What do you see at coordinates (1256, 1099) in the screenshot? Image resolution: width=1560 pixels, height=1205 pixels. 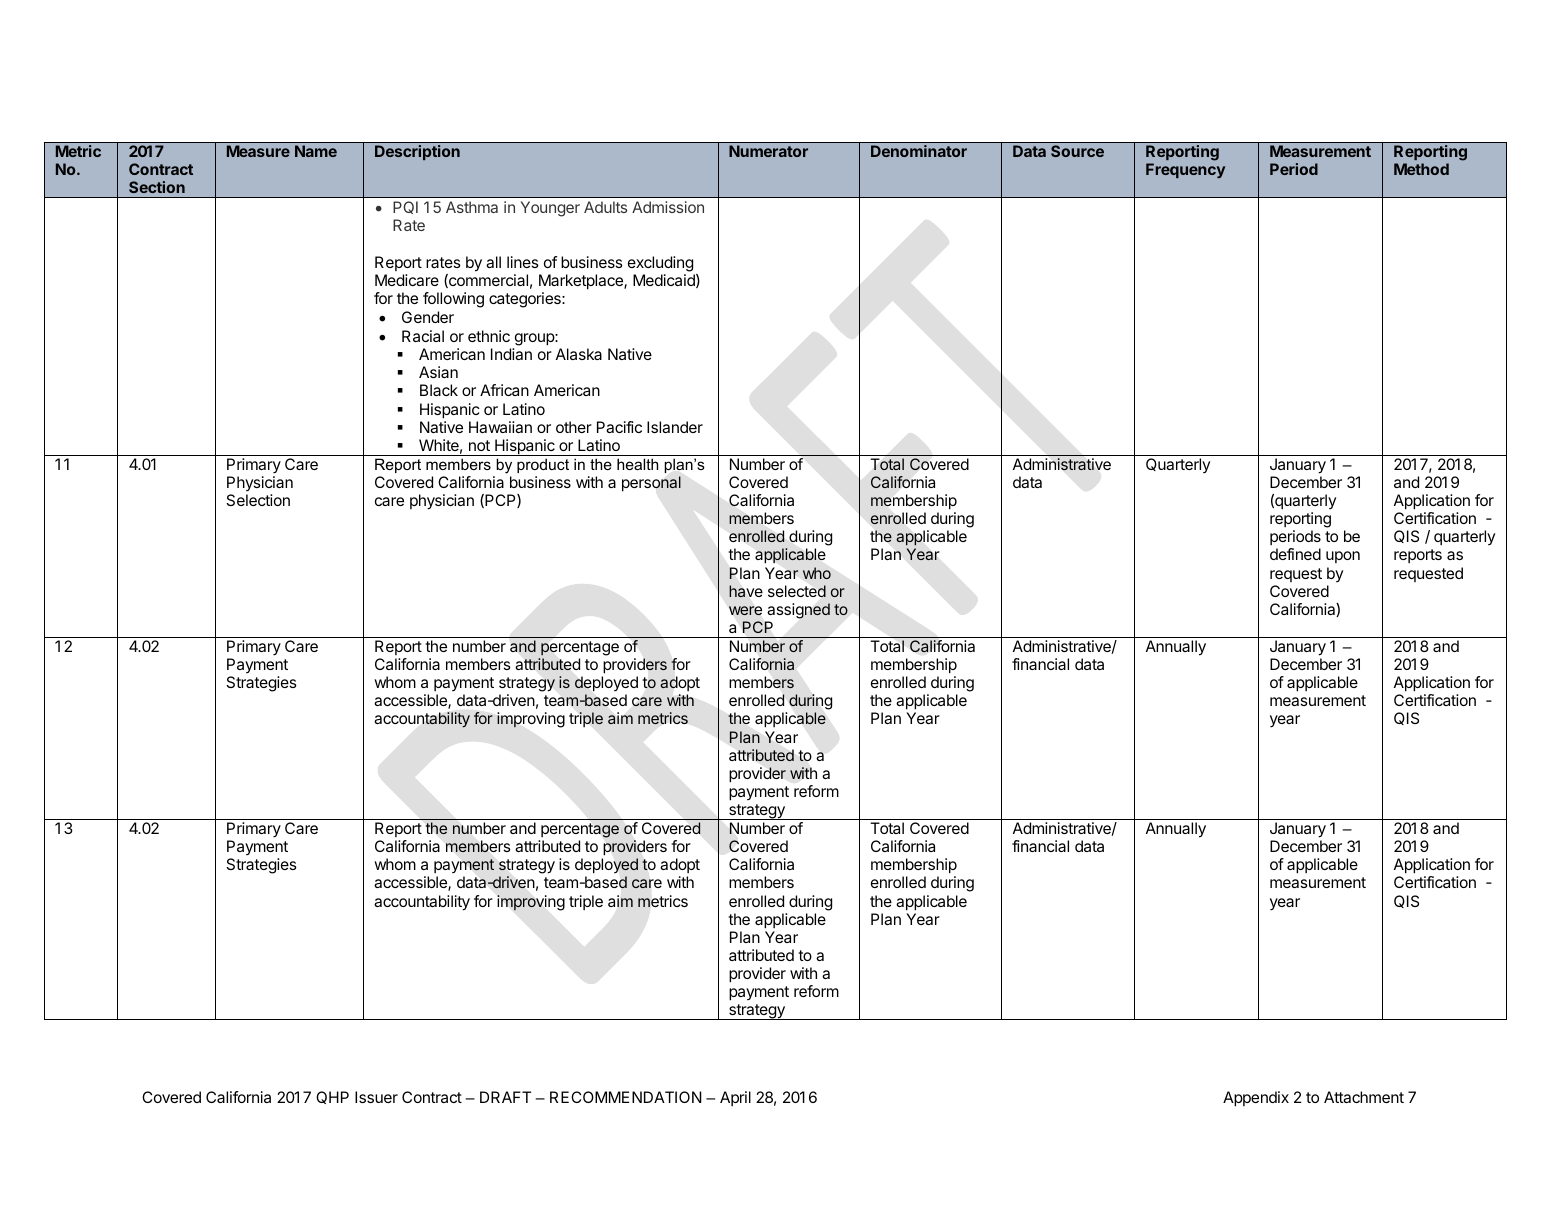 I see `Appendix` at bounding box center [1256, 1099].
